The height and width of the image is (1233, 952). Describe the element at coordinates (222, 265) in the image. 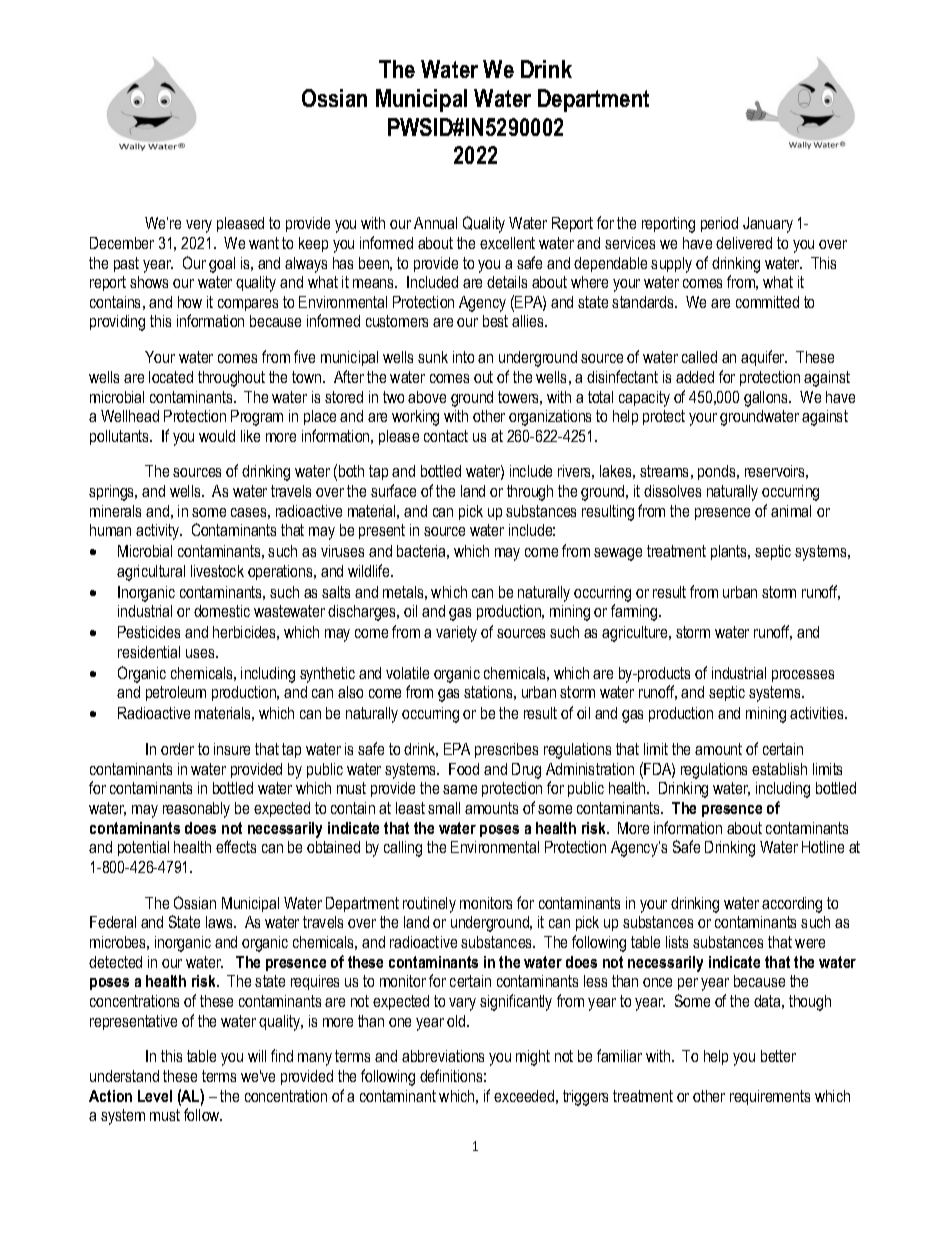

I see `goal` at that location.
